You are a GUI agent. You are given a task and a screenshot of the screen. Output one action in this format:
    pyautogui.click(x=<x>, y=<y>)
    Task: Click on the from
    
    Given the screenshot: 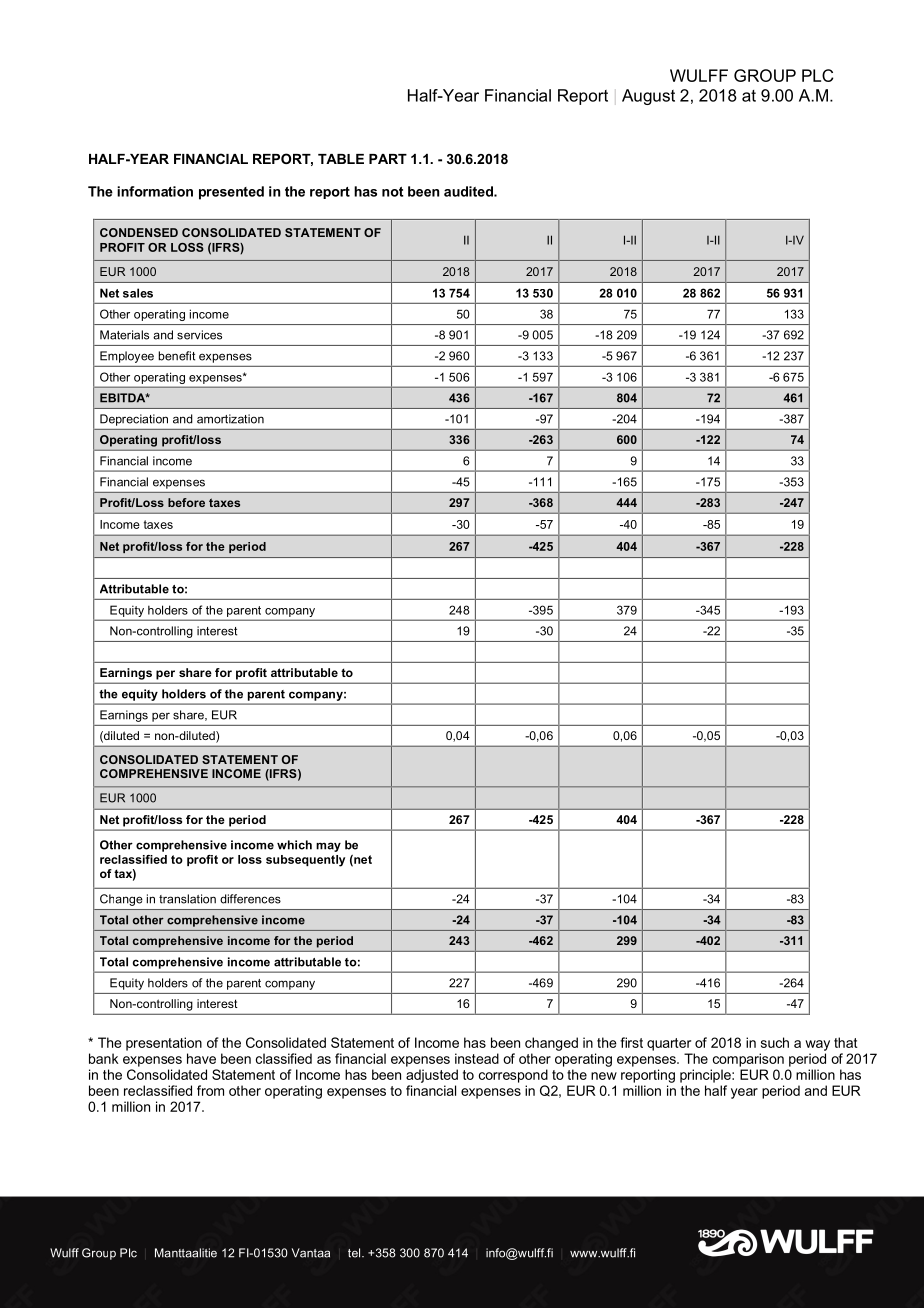 What is the action you would take?
    pyautogui.click(x=210, y=1090)
